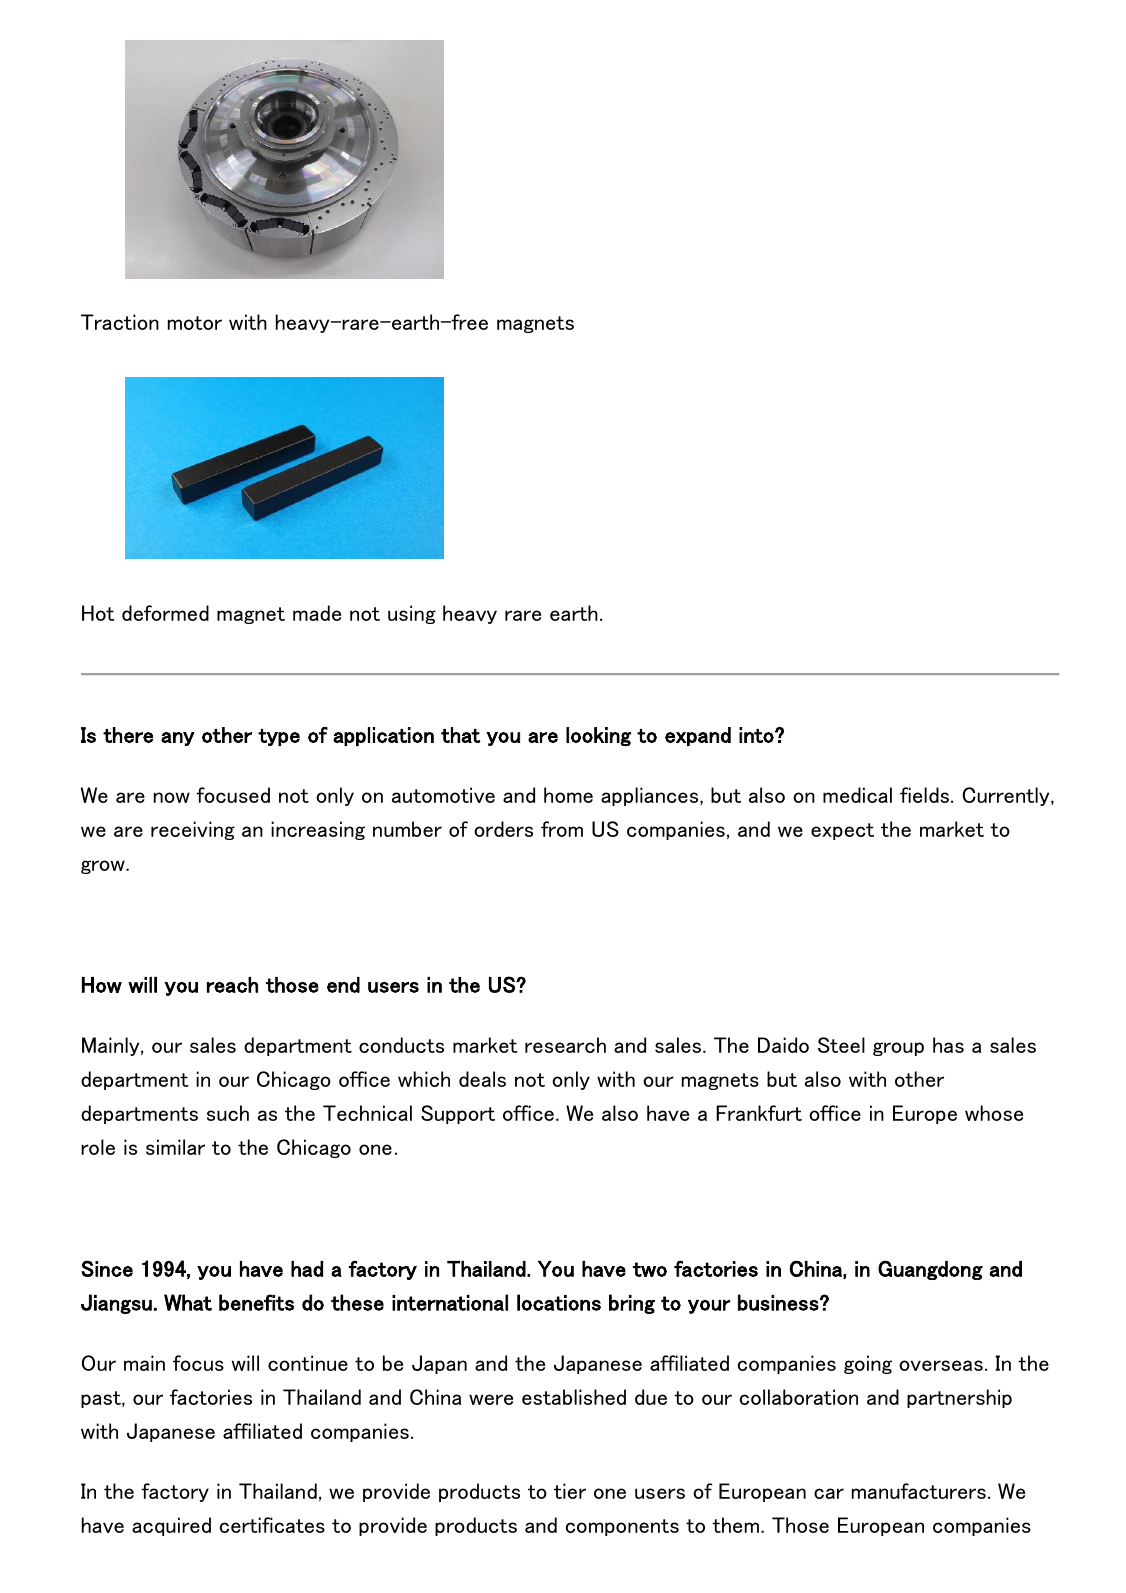  What do you see at coordinates (570, 1491) in the screenshot?
I see `tier` at bounding box center [570, 1491].
